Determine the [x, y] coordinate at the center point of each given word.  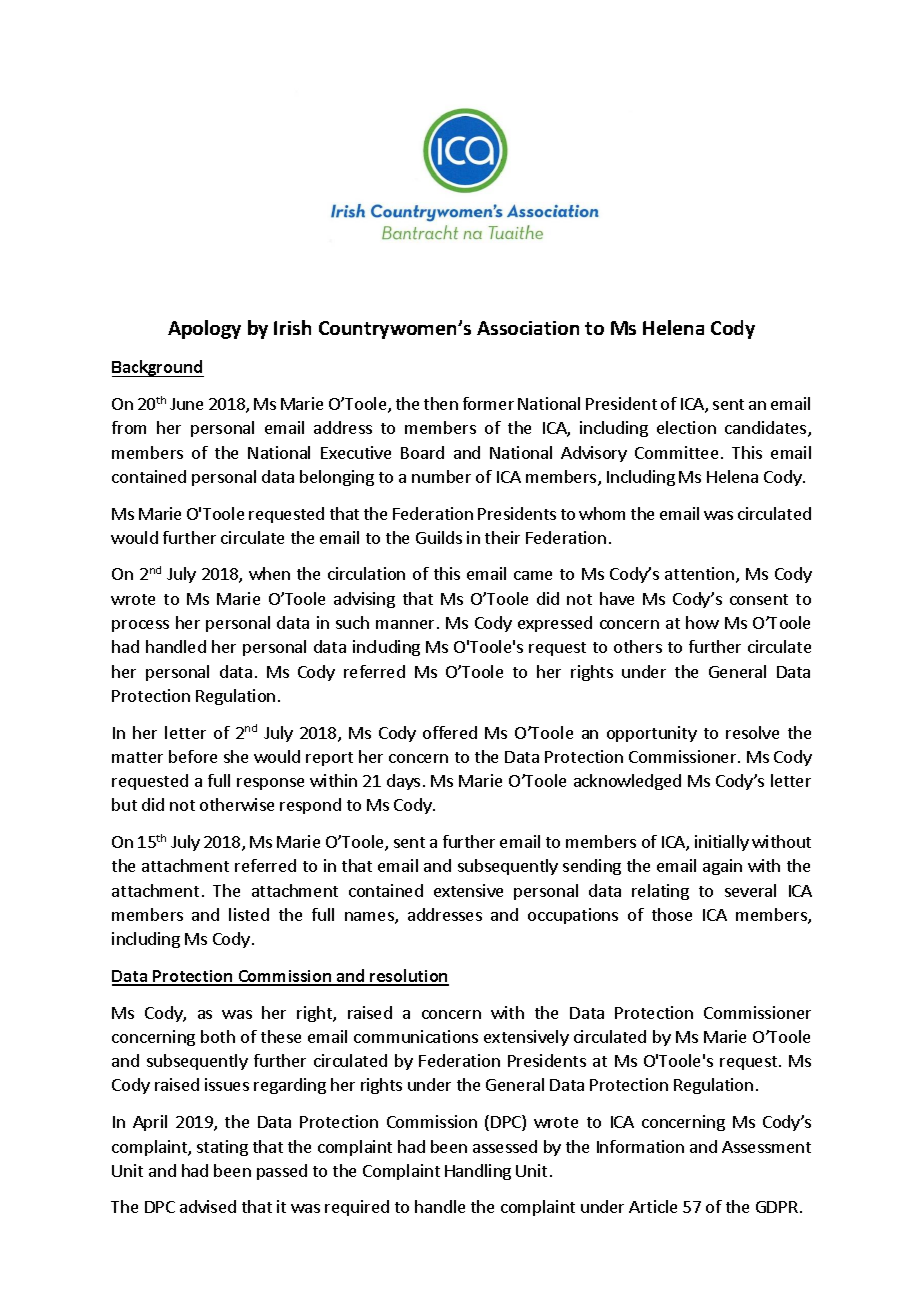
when [269, 573]
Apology [204, 329]
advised [208, 1206]
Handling [478, 1172]
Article [653, 1206]
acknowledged [627, 782]
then [441, 403]
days [403, 782]
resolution [409, 977]
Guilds [439, 537]
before [193, 756]
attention [699, 573]
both [218, 1036]
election [686, 427]
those [672, 914]
